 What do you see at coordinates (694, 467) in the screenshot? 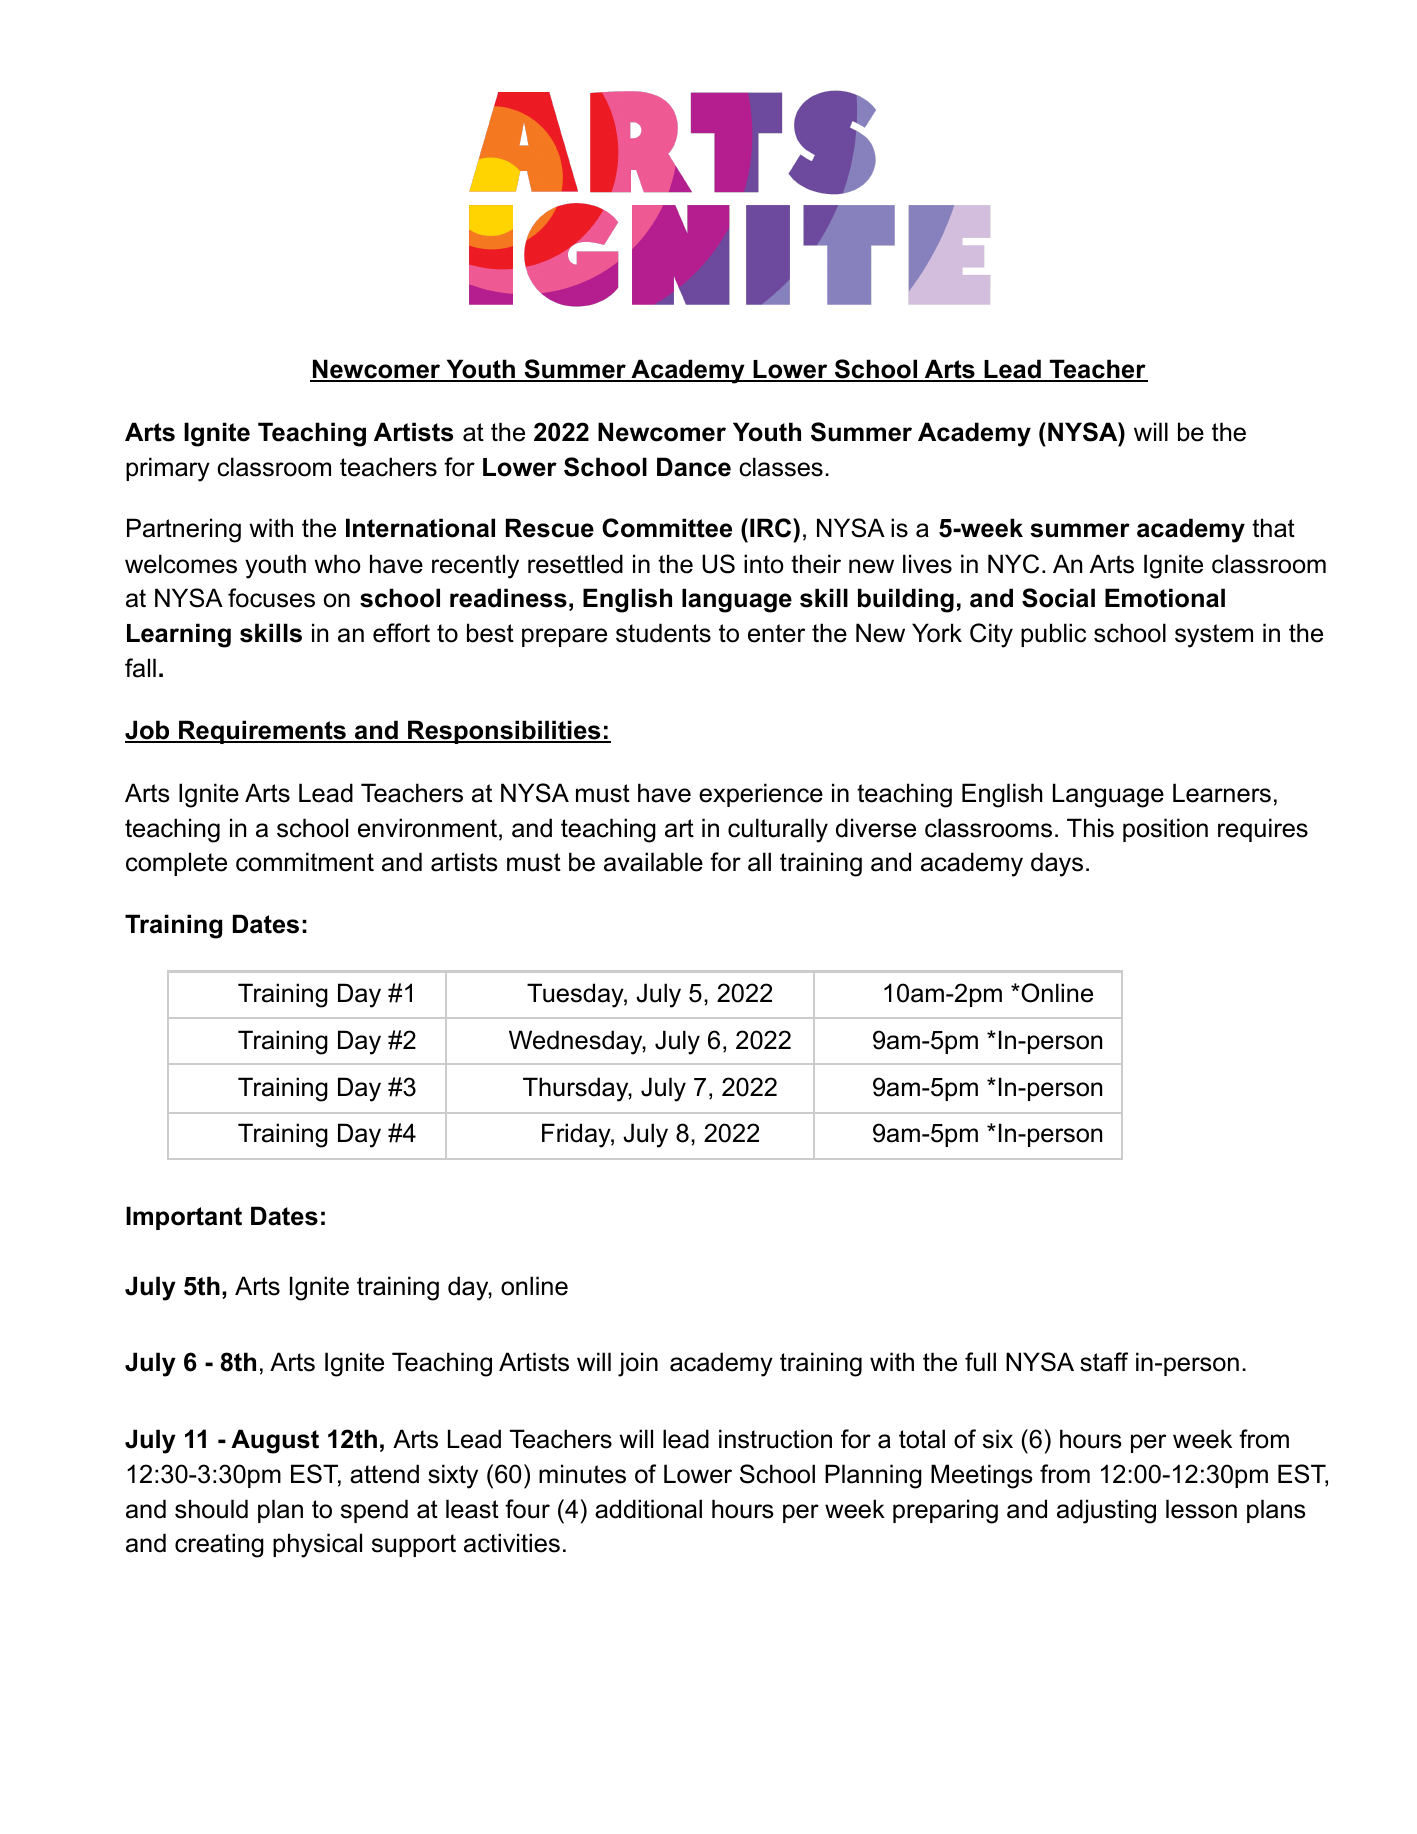
I see `Dance` at bounding box center [694, 467].
